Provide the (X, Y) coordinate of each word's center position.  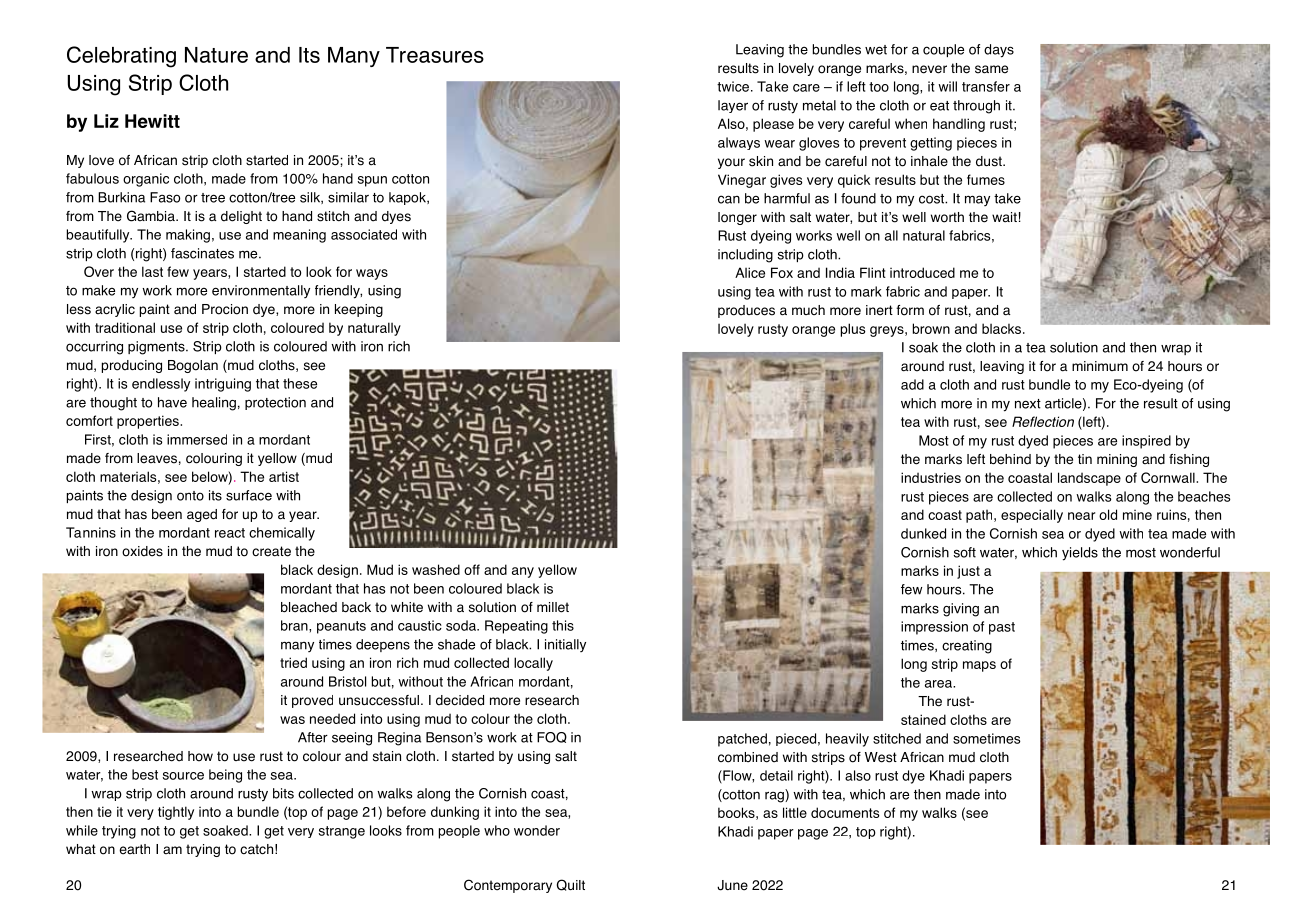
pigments (157, 348)
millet (553, 607)
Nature (216, 55)
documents (845, 812)
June (732, 885)
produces (746, 311)
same (991, 69)
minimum (1100, 366)
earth (134, 849)
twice (733, 86)
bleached (309, 607)
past (1002, 628)
